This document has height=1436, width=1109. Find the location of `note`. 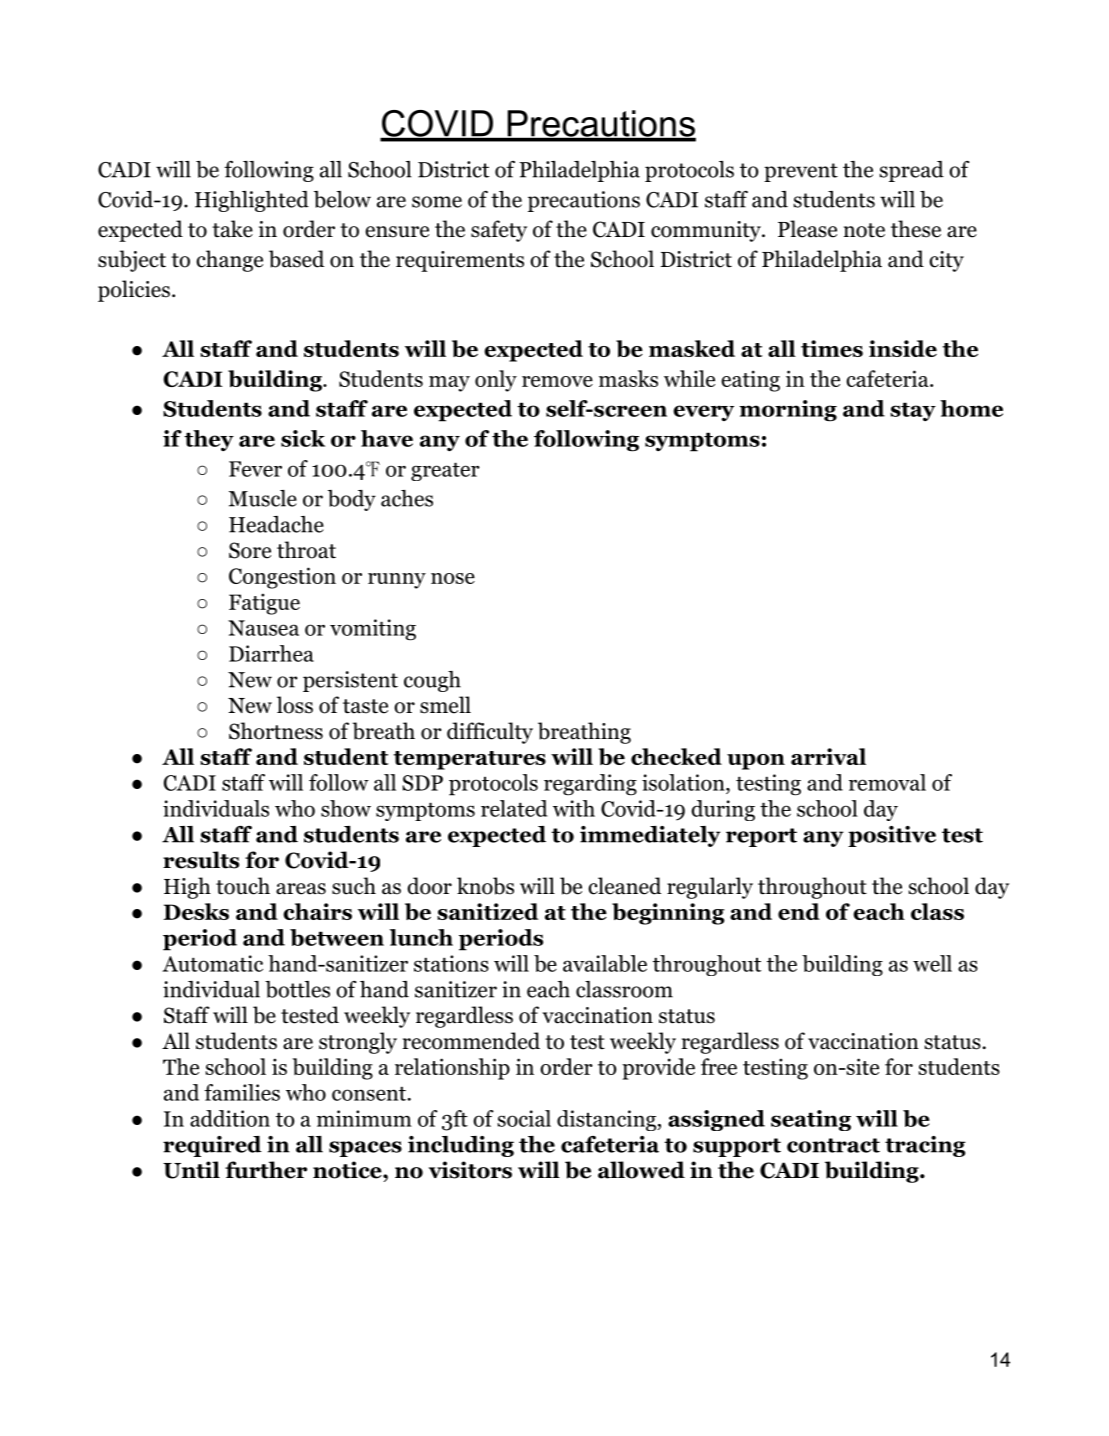

note is located at coordinates (864, 230).
